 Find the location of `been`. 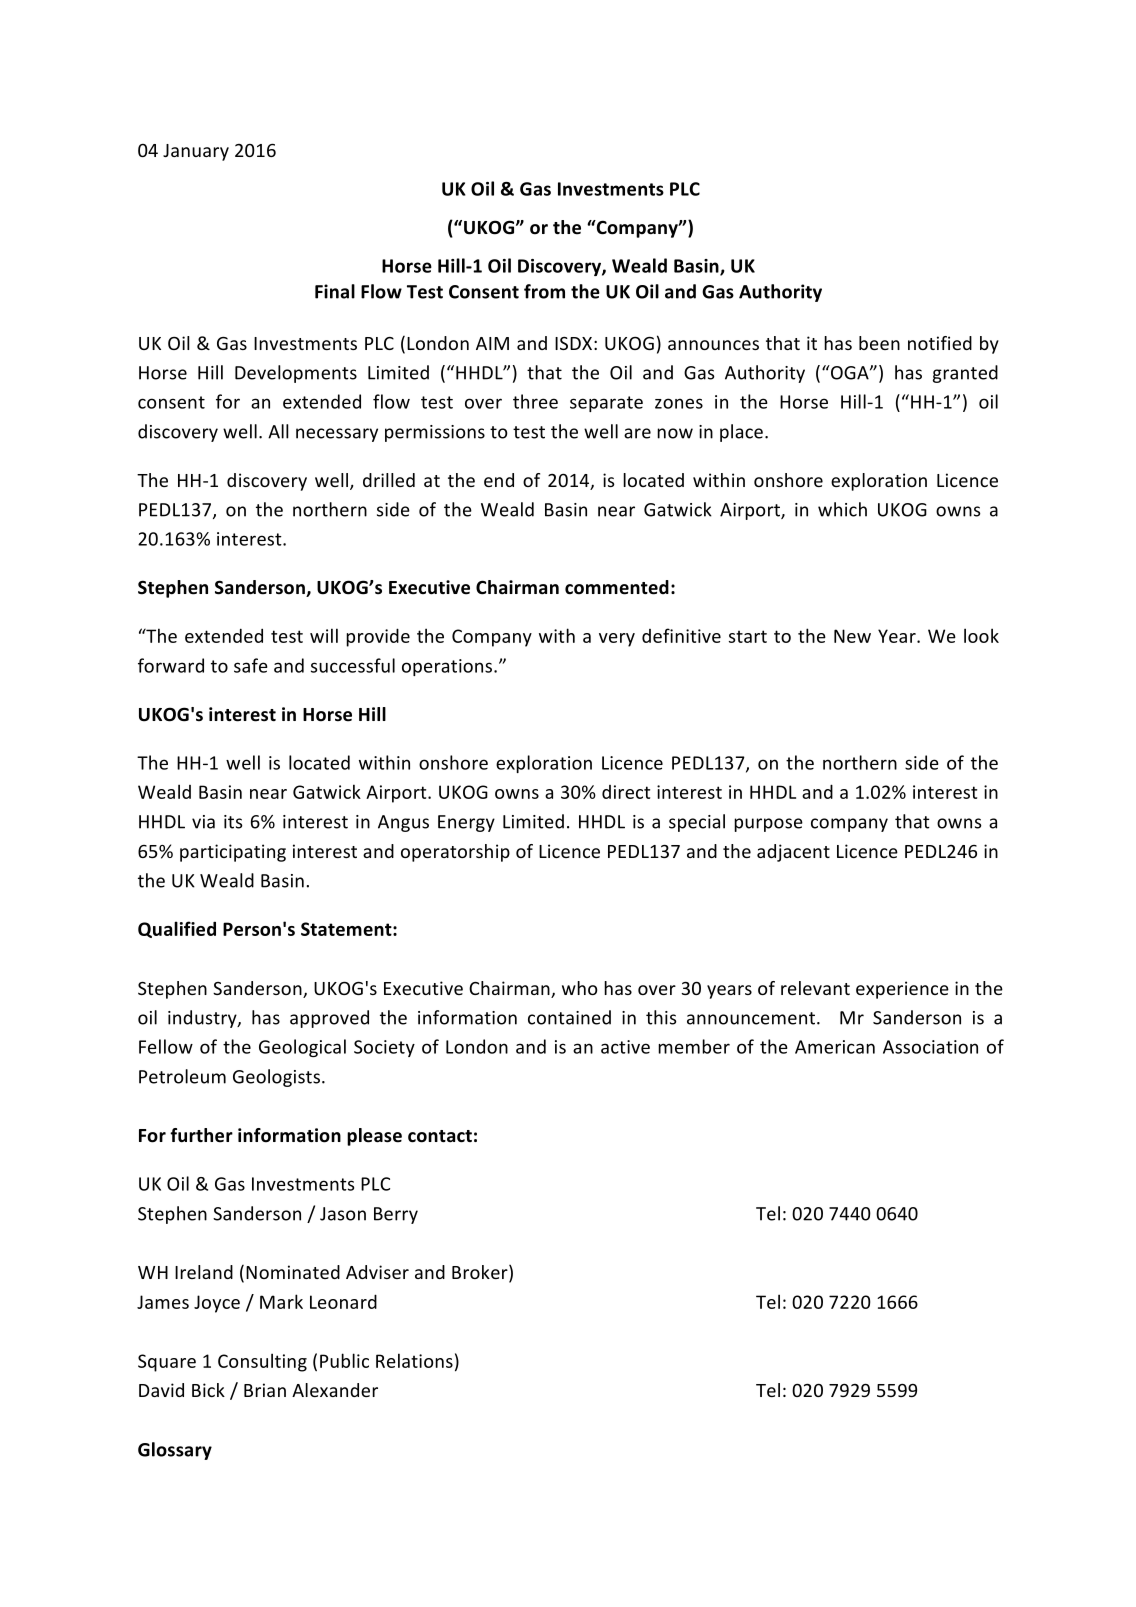

been is located at coordinates (879, 343).
